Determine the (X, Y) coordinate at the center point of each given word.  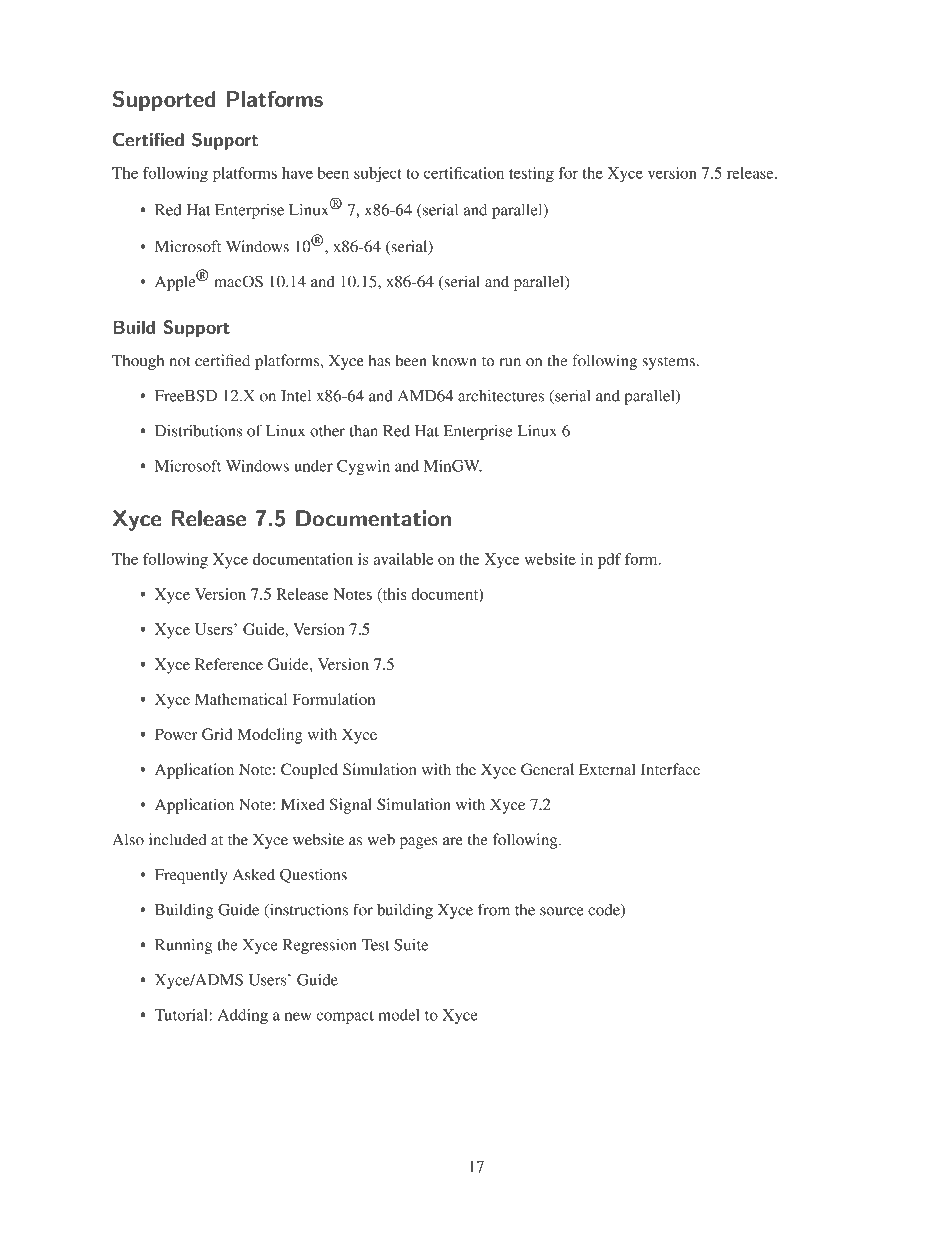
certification (464, 173)
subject (378, 175)
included (178, 839)
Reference (229, 664)
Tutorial (182, 1015)
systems (668, 363)
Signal (351, 806)
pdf (609, 561)
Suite (411, 945)
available (403, 559)
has (380, 360)
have (297, 173)
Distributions (198, 430)
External (607, 769)
